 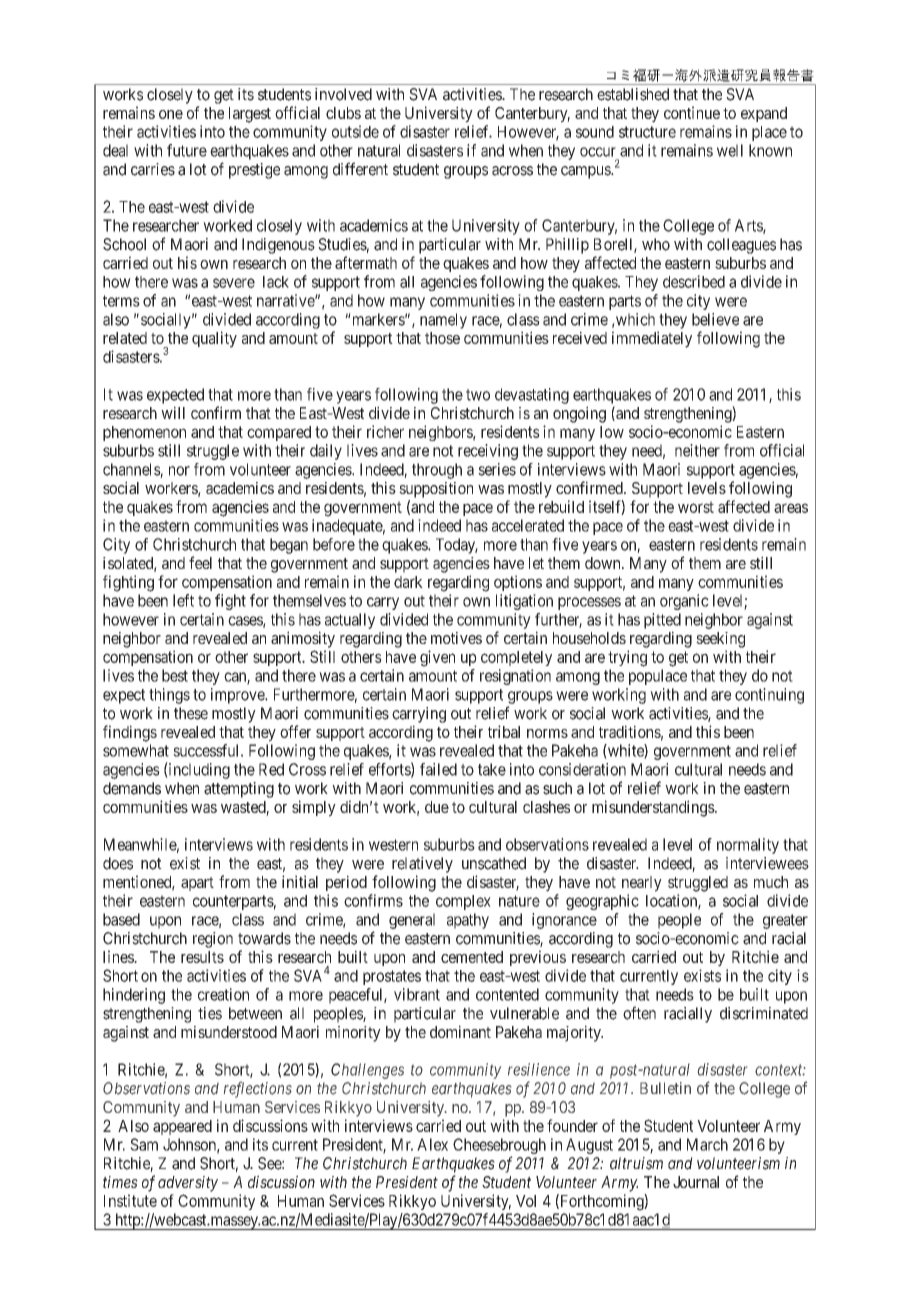 I want to click on apart, so click(x=197, y=884).
